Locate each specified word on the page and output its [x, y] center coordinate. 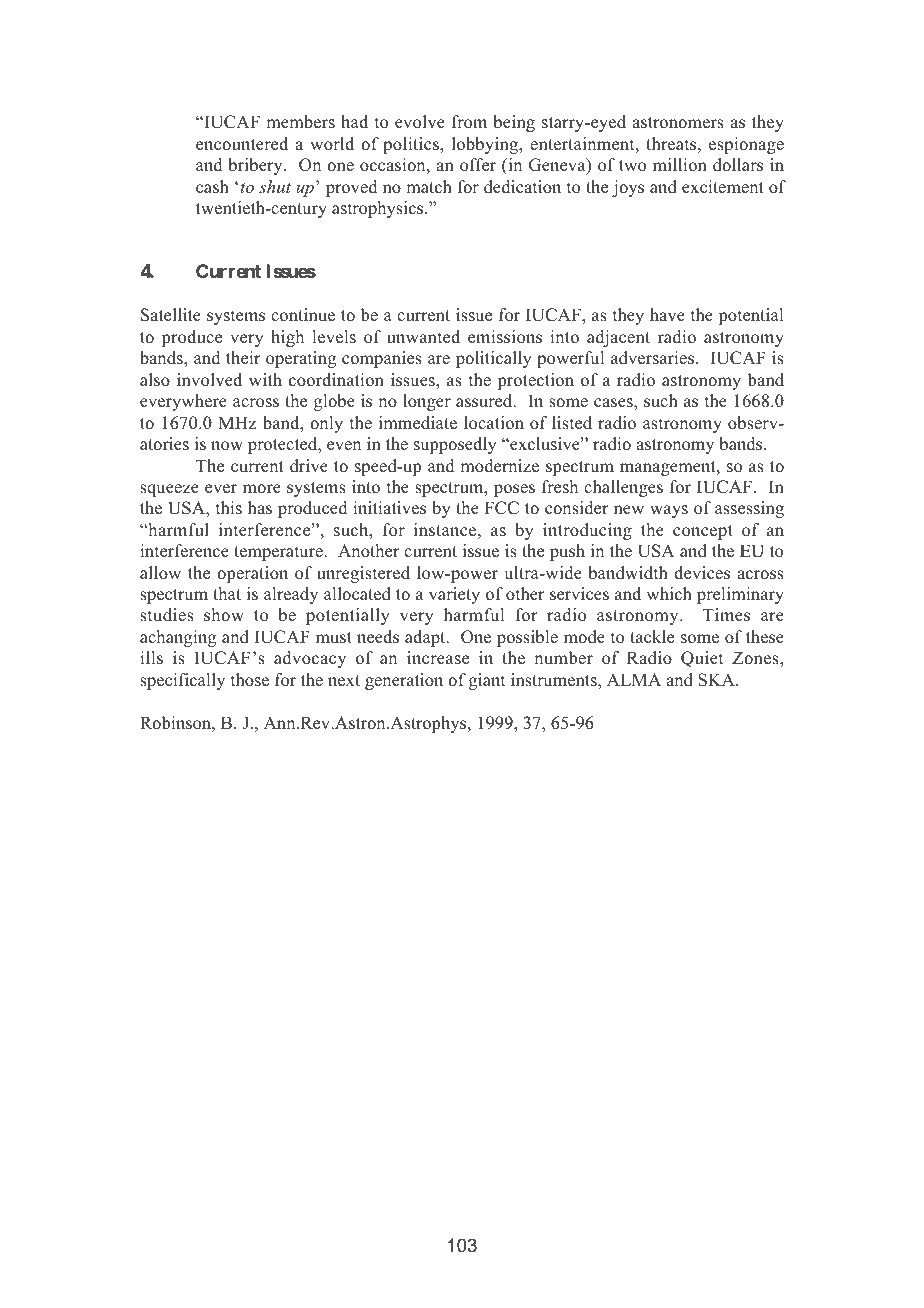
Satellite [171, 315]
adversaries [654, 358]
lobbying [486, 145]
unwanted [423, 336]
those [250, 680]
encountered [242, 144]
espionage [746, 145]
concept [703, 532]
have [667, 314]
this [229, 508]
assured [485, 401]
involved [209, 380]
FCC [502, 508]
